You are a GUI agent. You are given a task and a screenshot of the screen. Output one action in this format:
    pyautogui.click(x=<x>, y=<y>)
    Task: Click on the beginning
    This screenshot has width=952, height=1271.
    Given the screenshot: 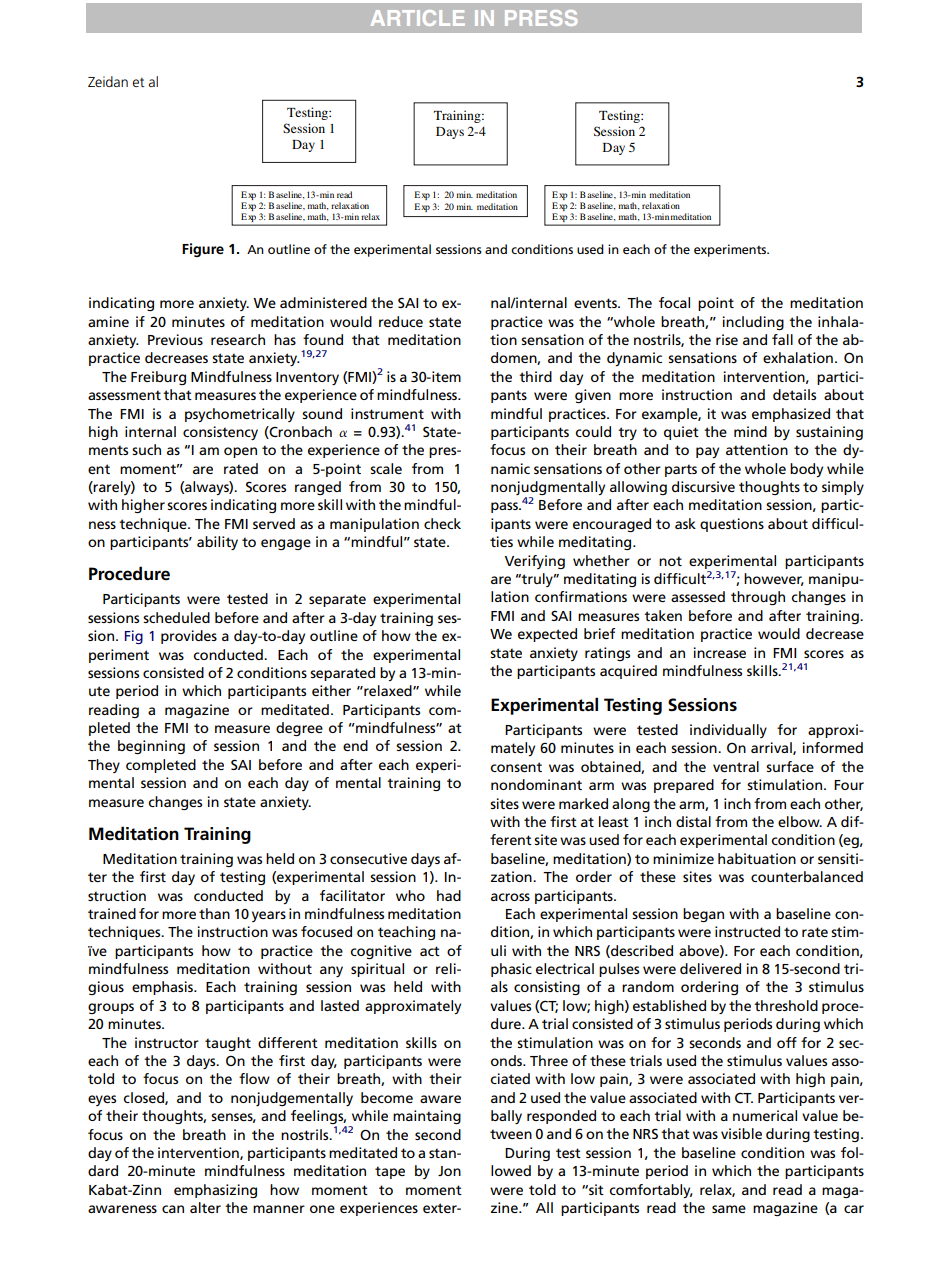 What is the action you would take?
    pyautogui.click(x=151, y=747)
